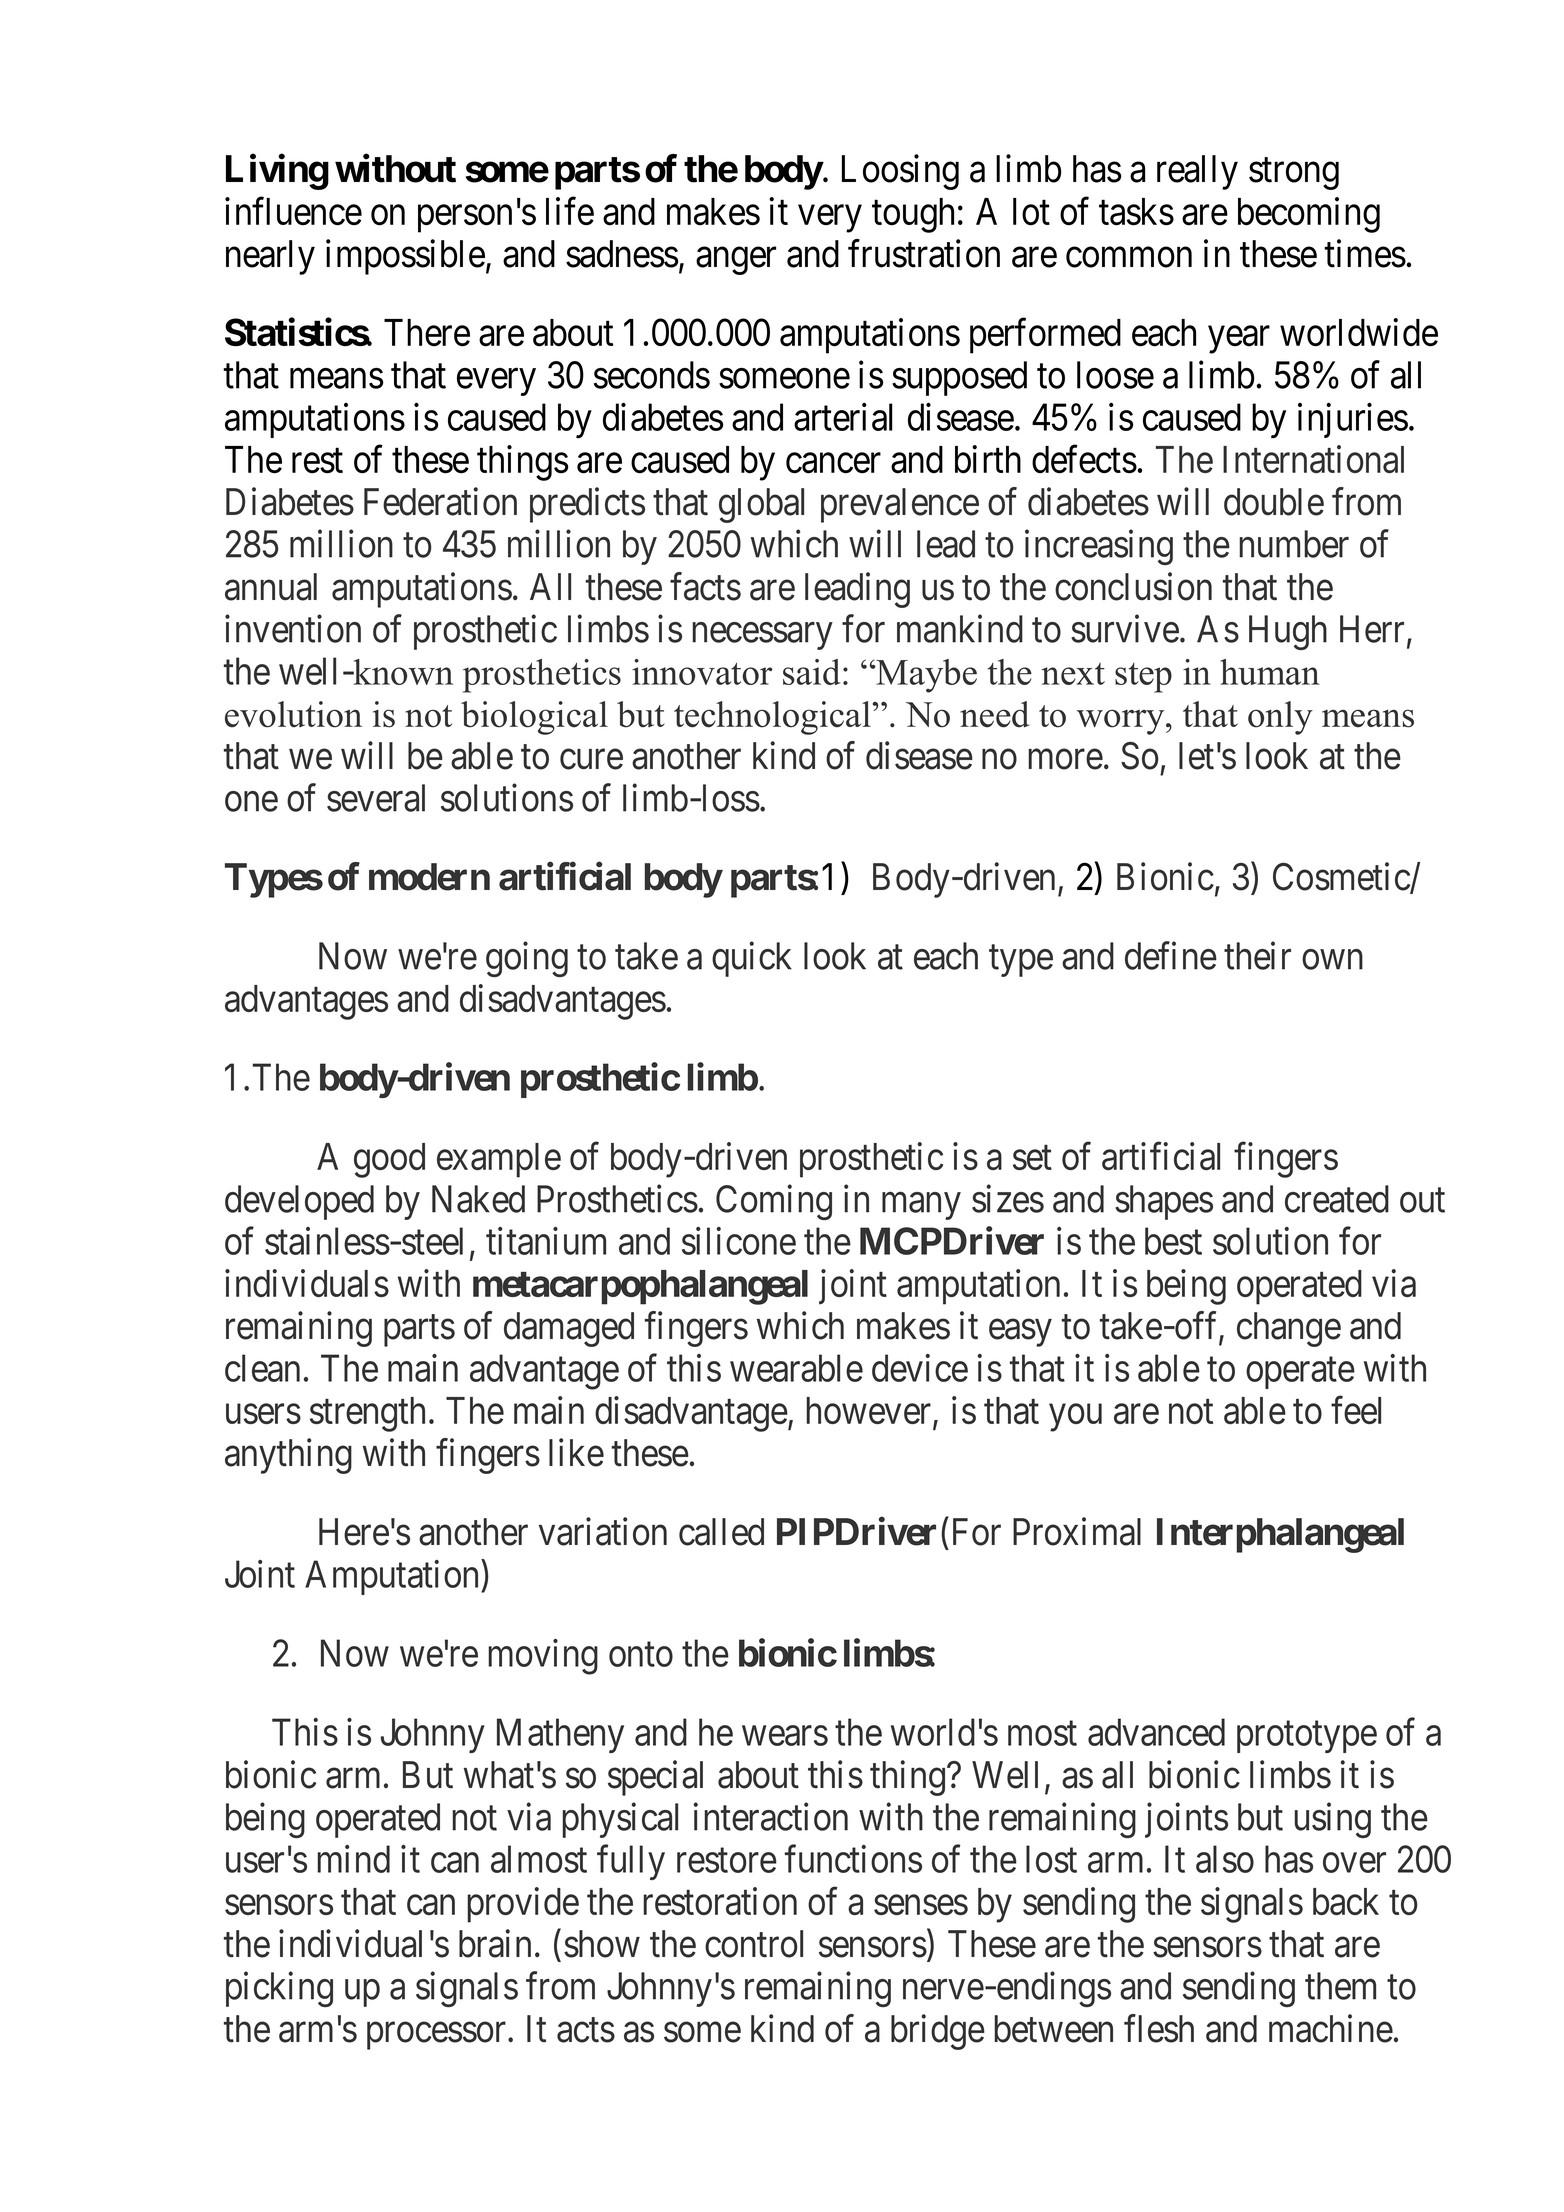 This screenshot has width=1564, height=2212. Describe the element at coordinates (736, 261) in the screenshot. I see `anger` at that location.
